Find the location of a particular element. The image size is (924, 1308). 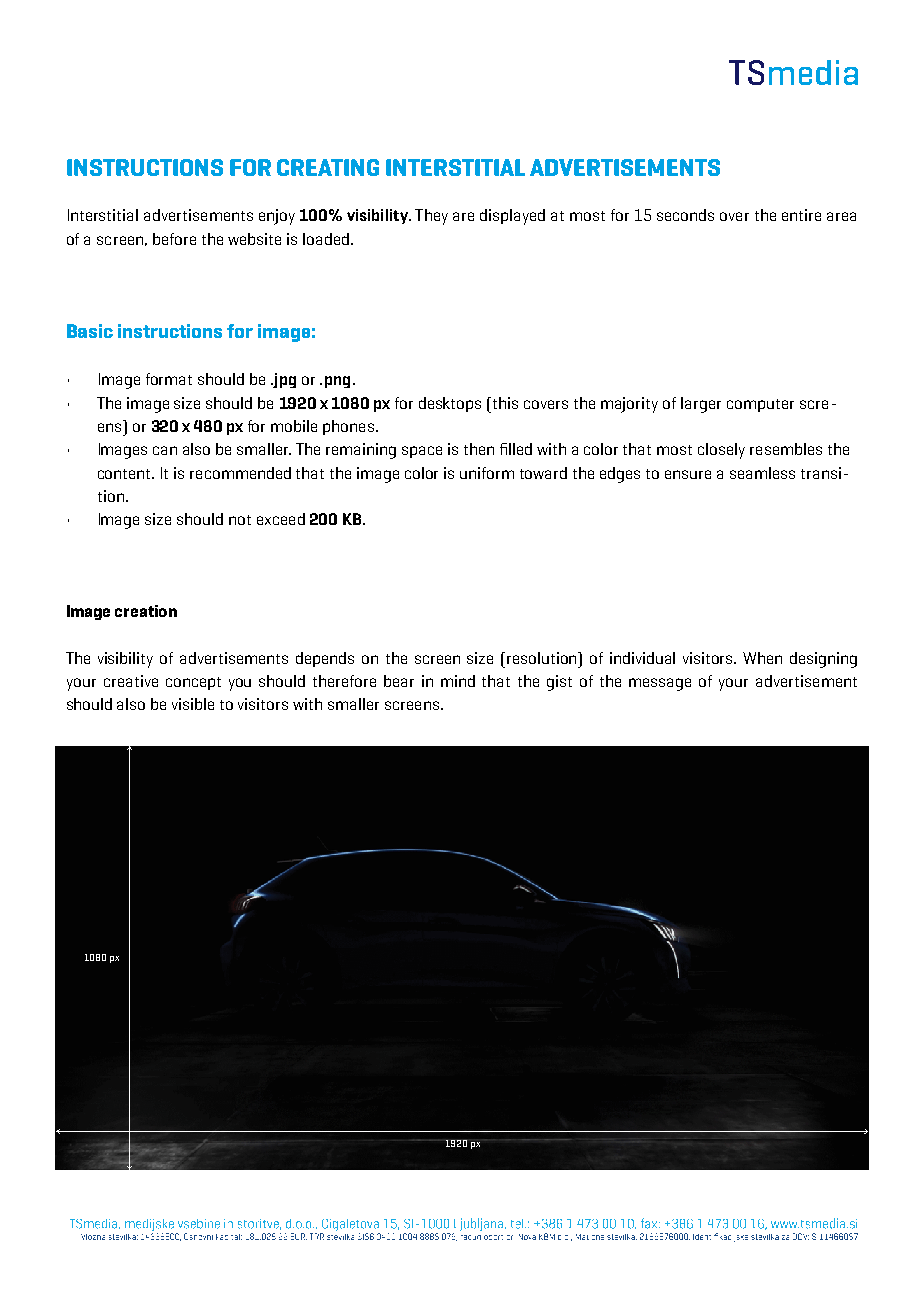

desktops is located at coordinates (450, 404).
